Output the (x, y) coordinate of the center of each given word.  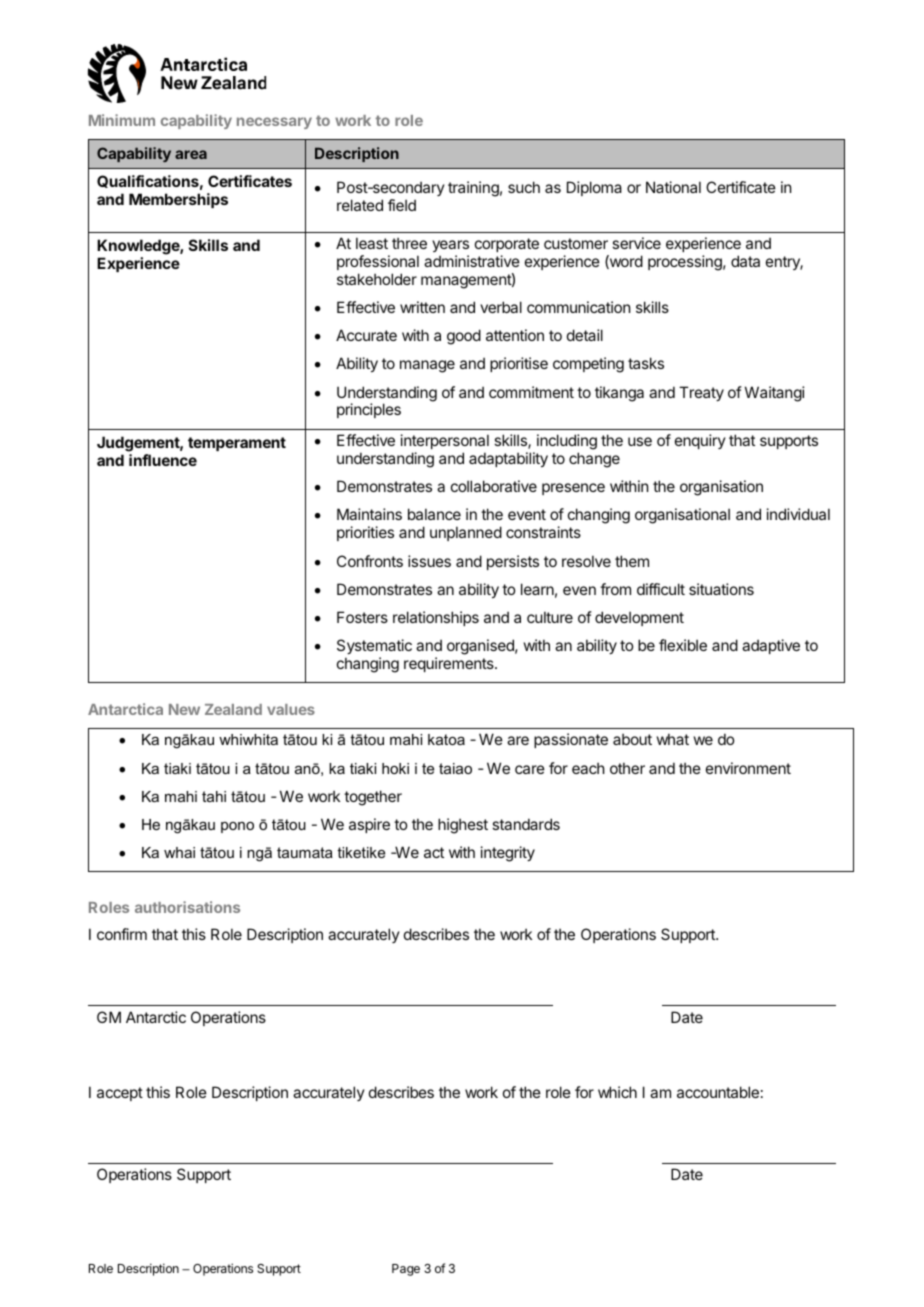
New (184, 709)
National (673, 187)
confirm (122, 934)
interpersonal (445, 441)
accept (120, 1094)
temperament (237, 444)
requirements (450, 664)
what (673, 739)
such (524, 187)
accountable (718, 1092)
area (191, 154)
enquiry (700, 441)
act (434, 852)
